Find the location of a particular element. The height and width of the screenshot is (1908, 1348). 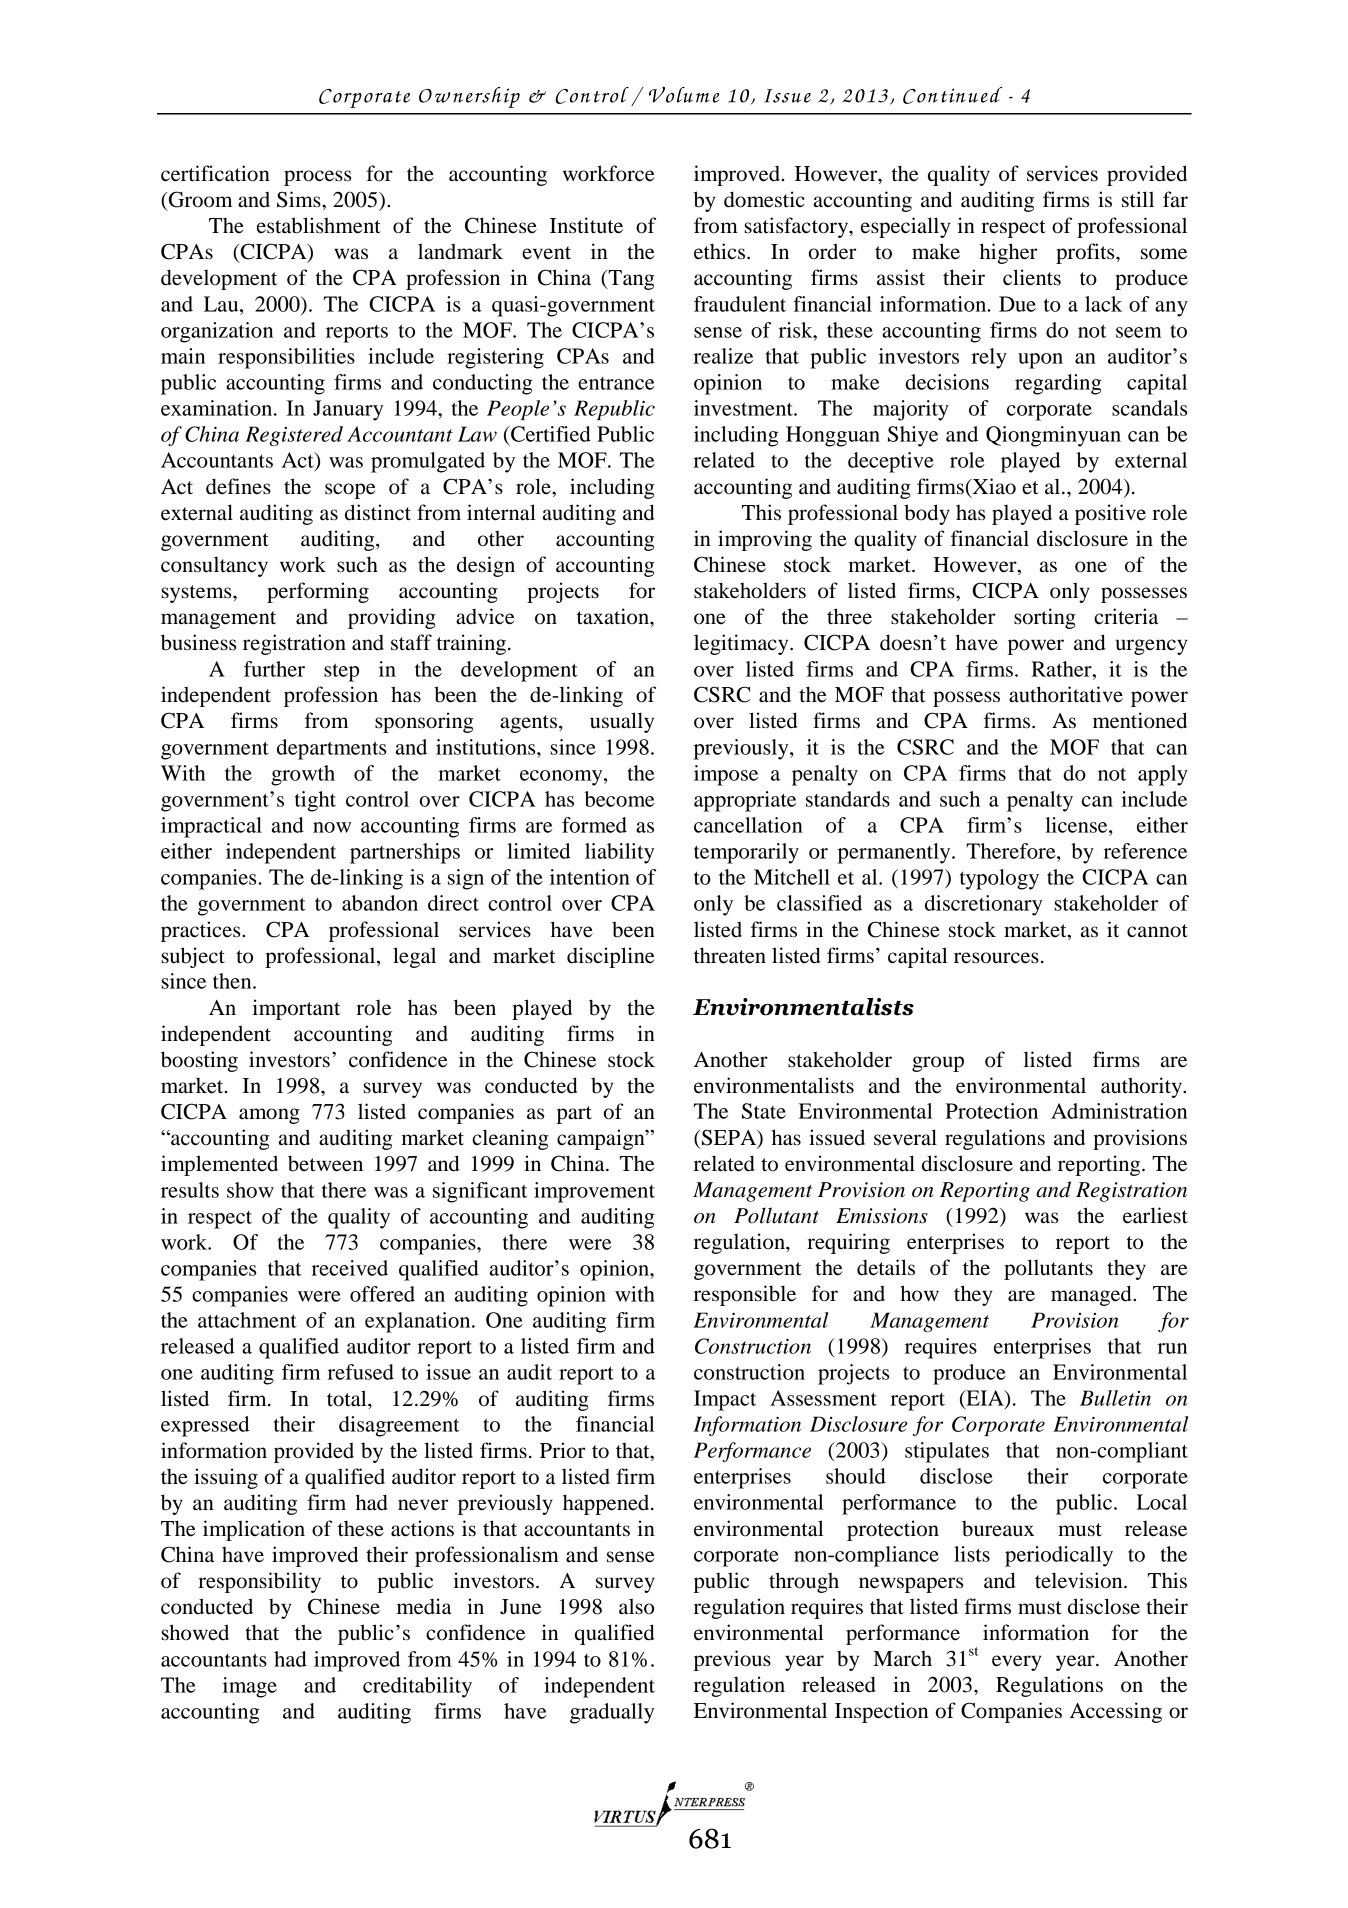

image is located at coordinates (250, 1687).
